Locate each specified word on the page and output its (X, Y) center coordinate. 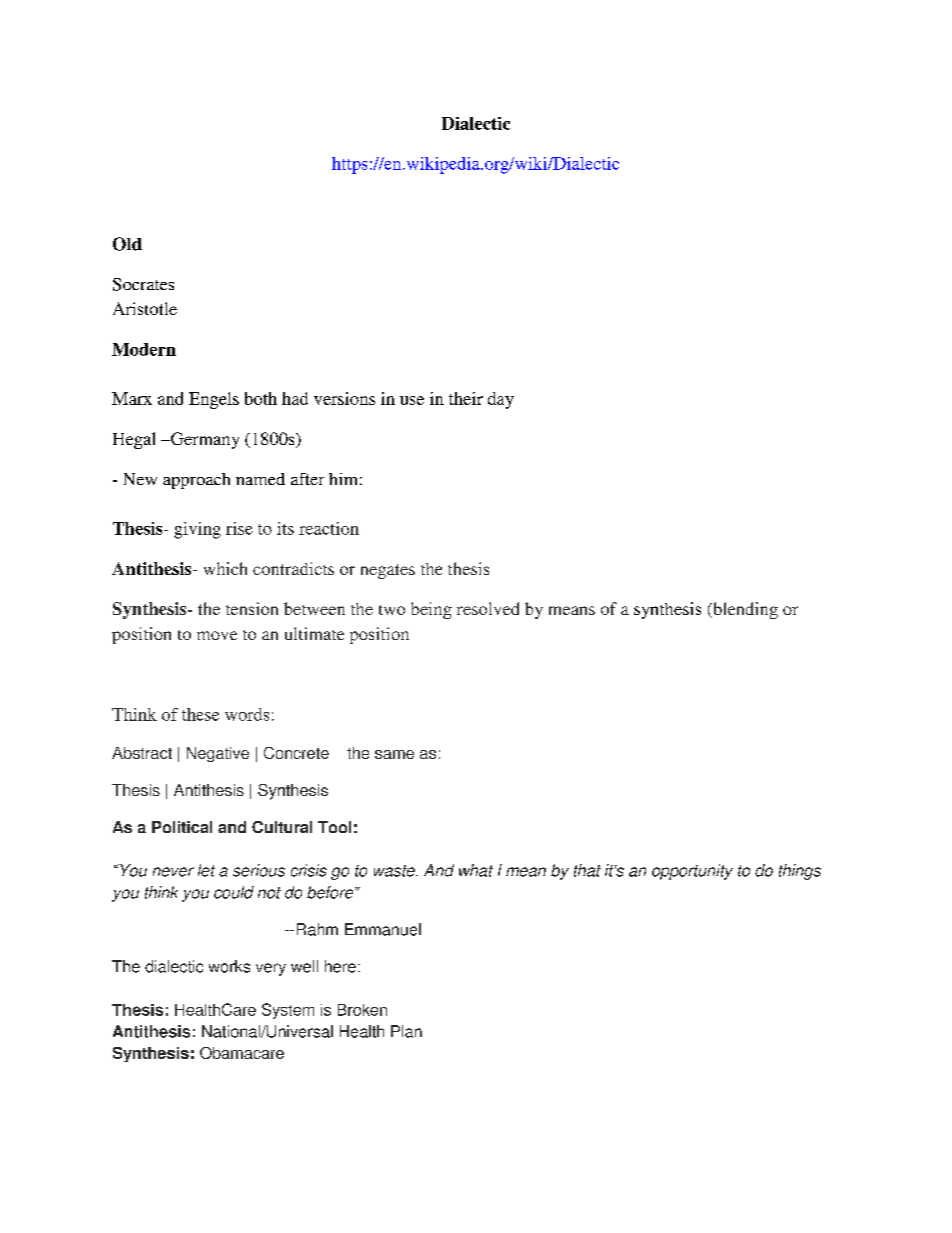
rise (239, 528)
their (466, 398)
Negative (218, 754)
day (501, 400)
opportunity (692, 872)
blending (744, 610)
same (394, 754)
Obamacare (242, 1053)
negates (388, 571)
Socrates (143, 284)
